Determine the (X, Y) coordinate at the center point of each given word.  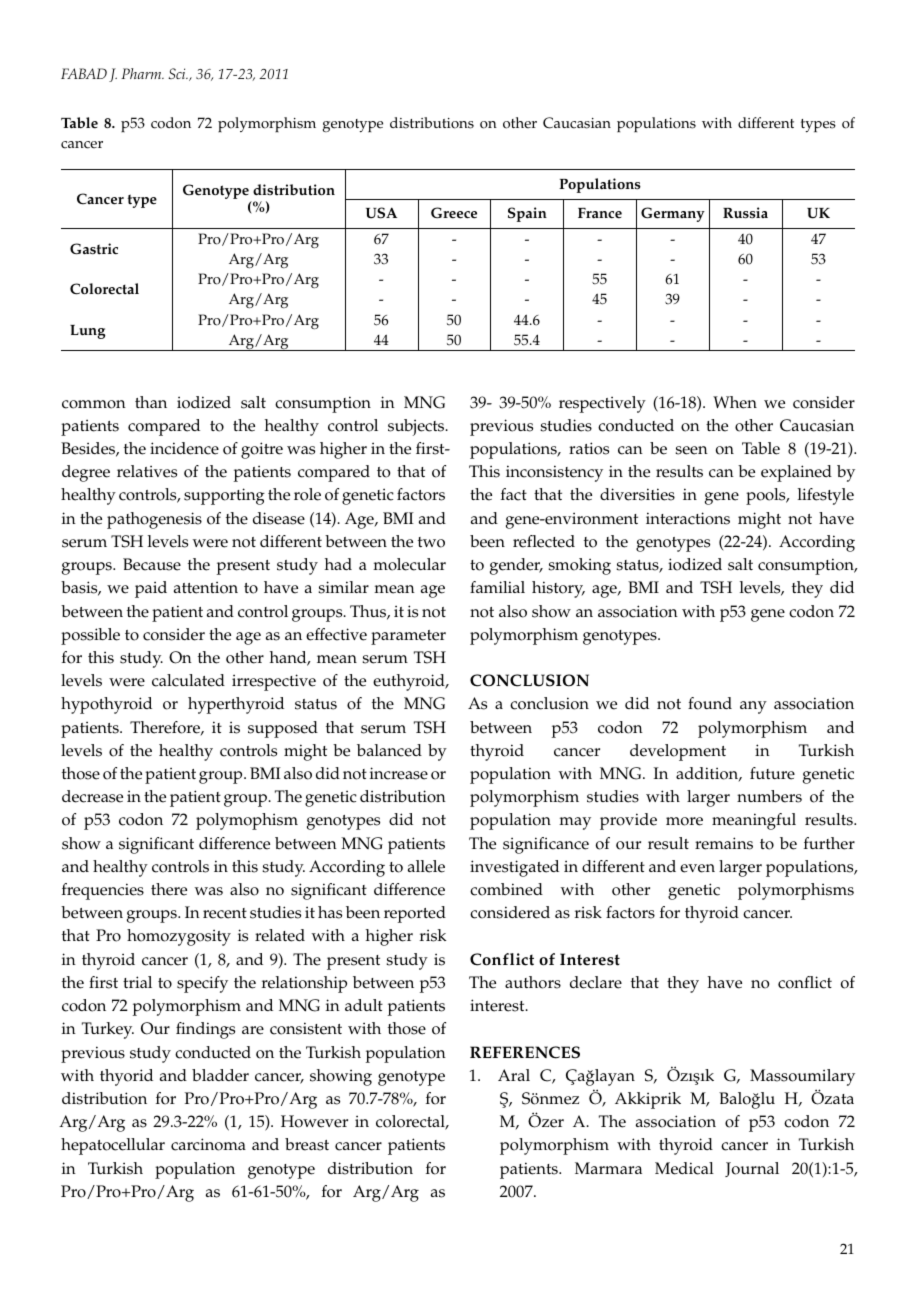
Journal (752, 1169)
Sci (178, 73)
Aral (514, 1075)
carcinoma (208, 1144)
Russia (745, 213)
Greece (454, 213)
